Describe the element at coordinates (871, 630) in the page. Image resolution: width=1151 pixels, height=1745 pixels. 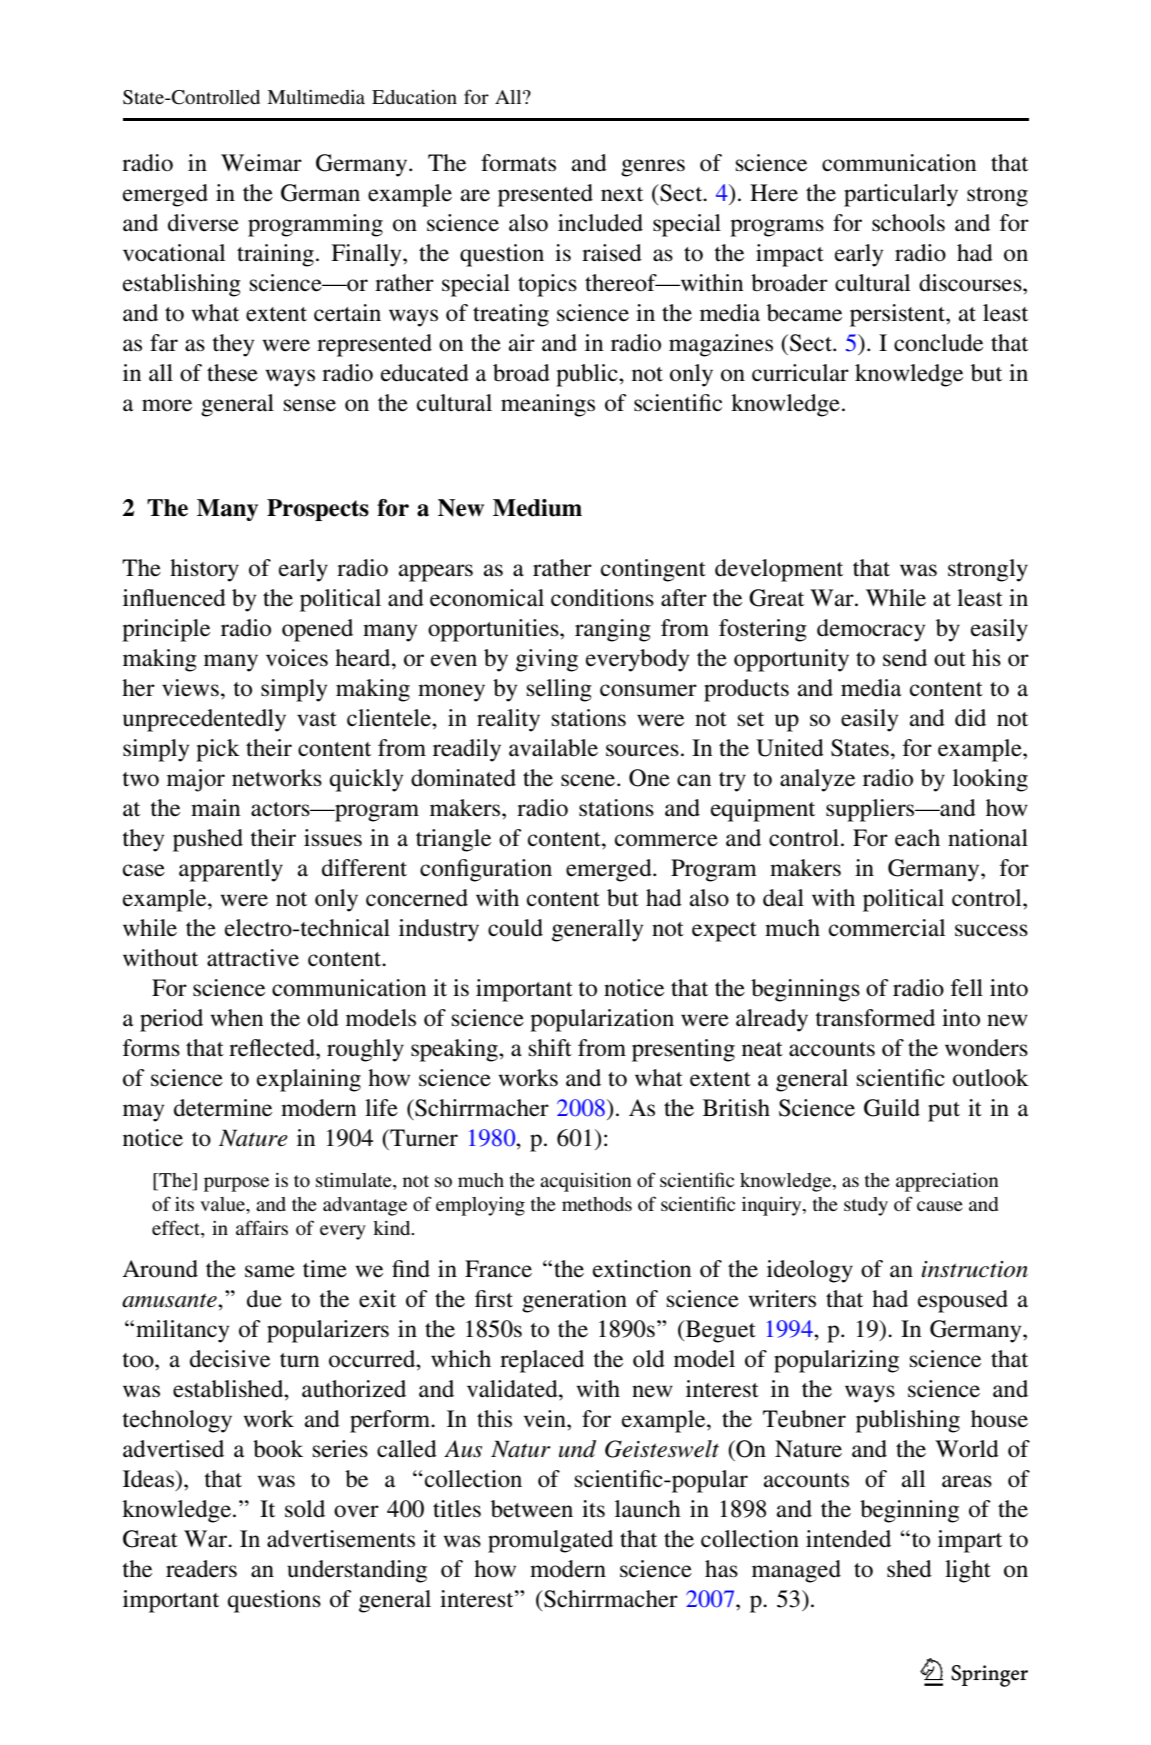
I see `democracy` at that location.
